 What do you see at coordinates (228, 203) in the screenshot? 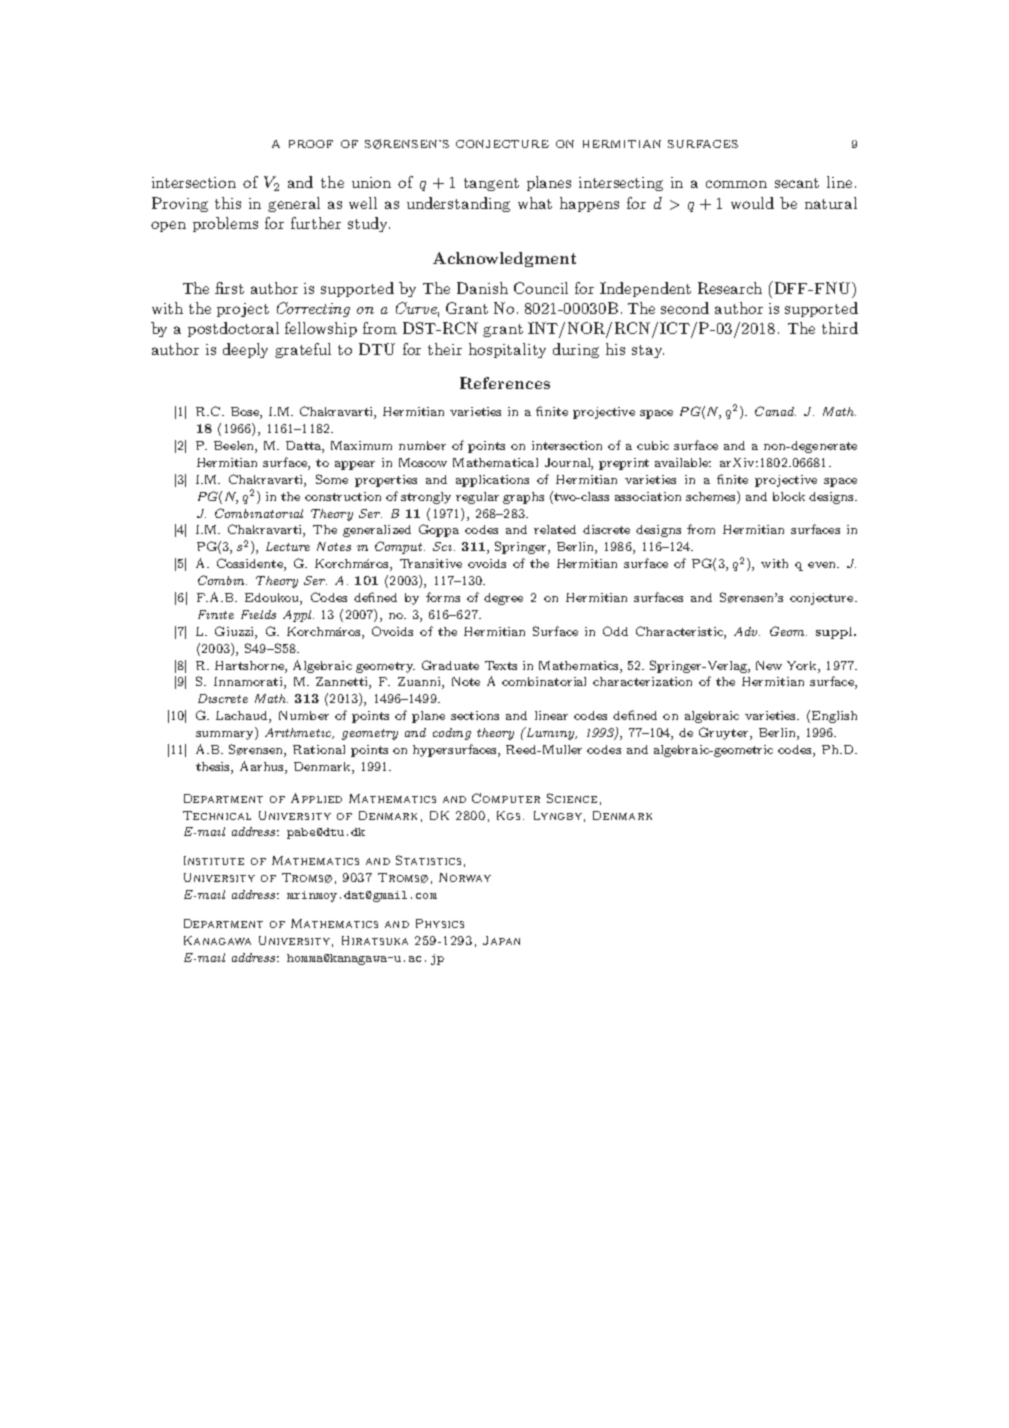
I see `this` at bounding box center [228, 203].
